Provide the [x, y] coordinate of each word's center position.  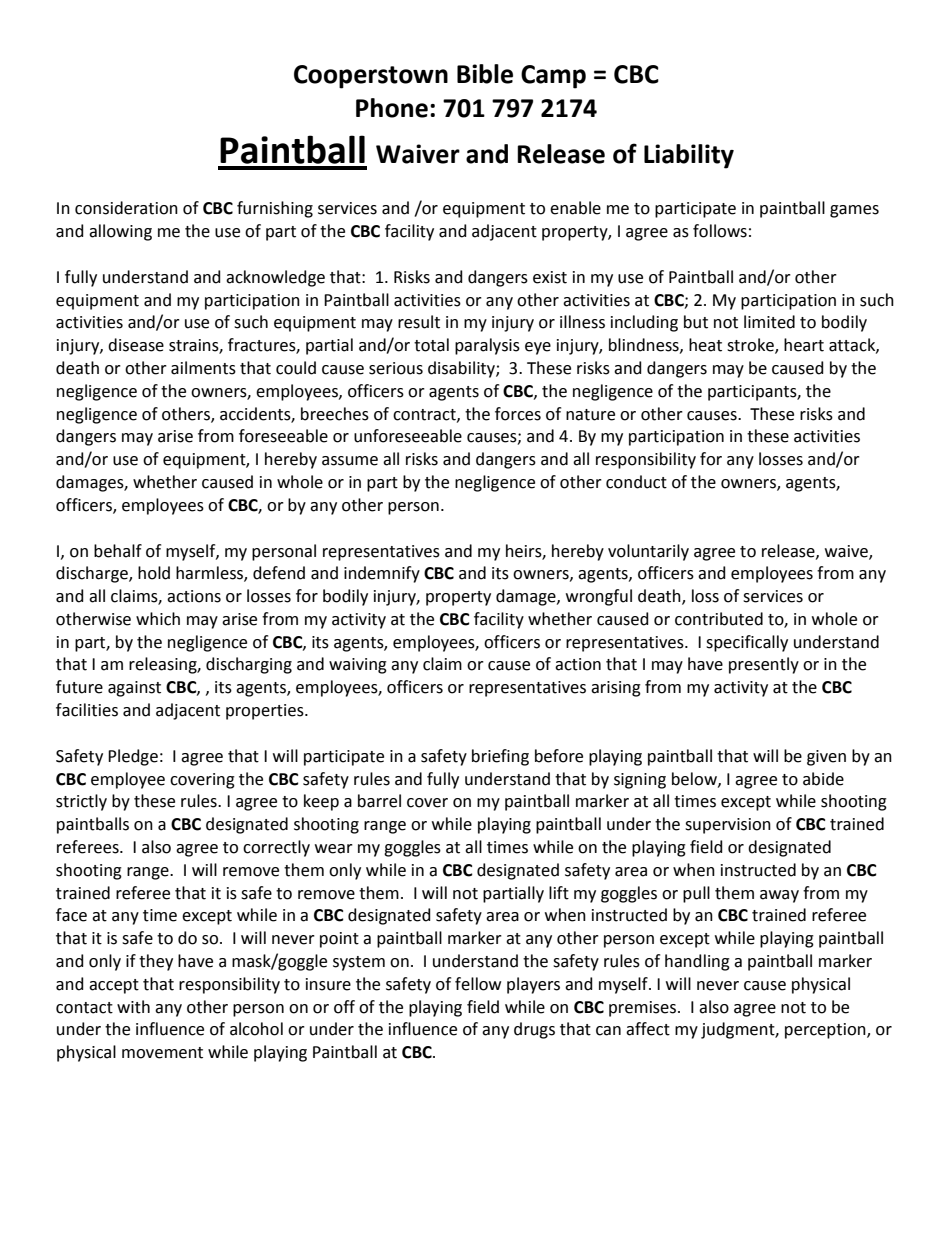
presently [764, 665]
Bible [485, 74]
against [134, 689]
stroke [751, 346]
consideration [126, 208]
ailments [203, 368]
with [133, 1007]
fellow [478, 984]
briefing [500, 757]
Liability [689, 156]
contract [425, 415]
